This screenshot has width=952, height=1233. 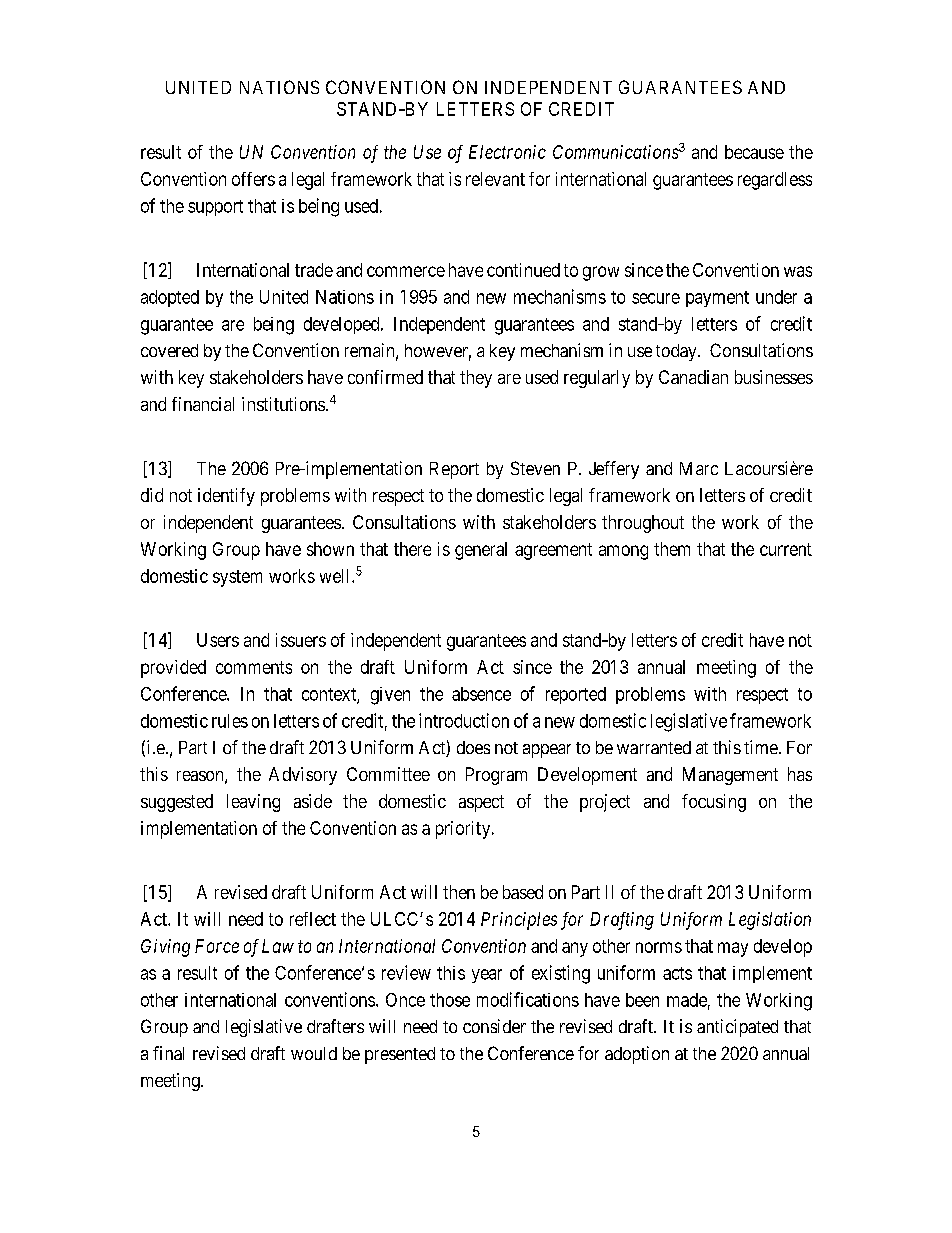 I want to click on they, so click(x=476, y=379).
